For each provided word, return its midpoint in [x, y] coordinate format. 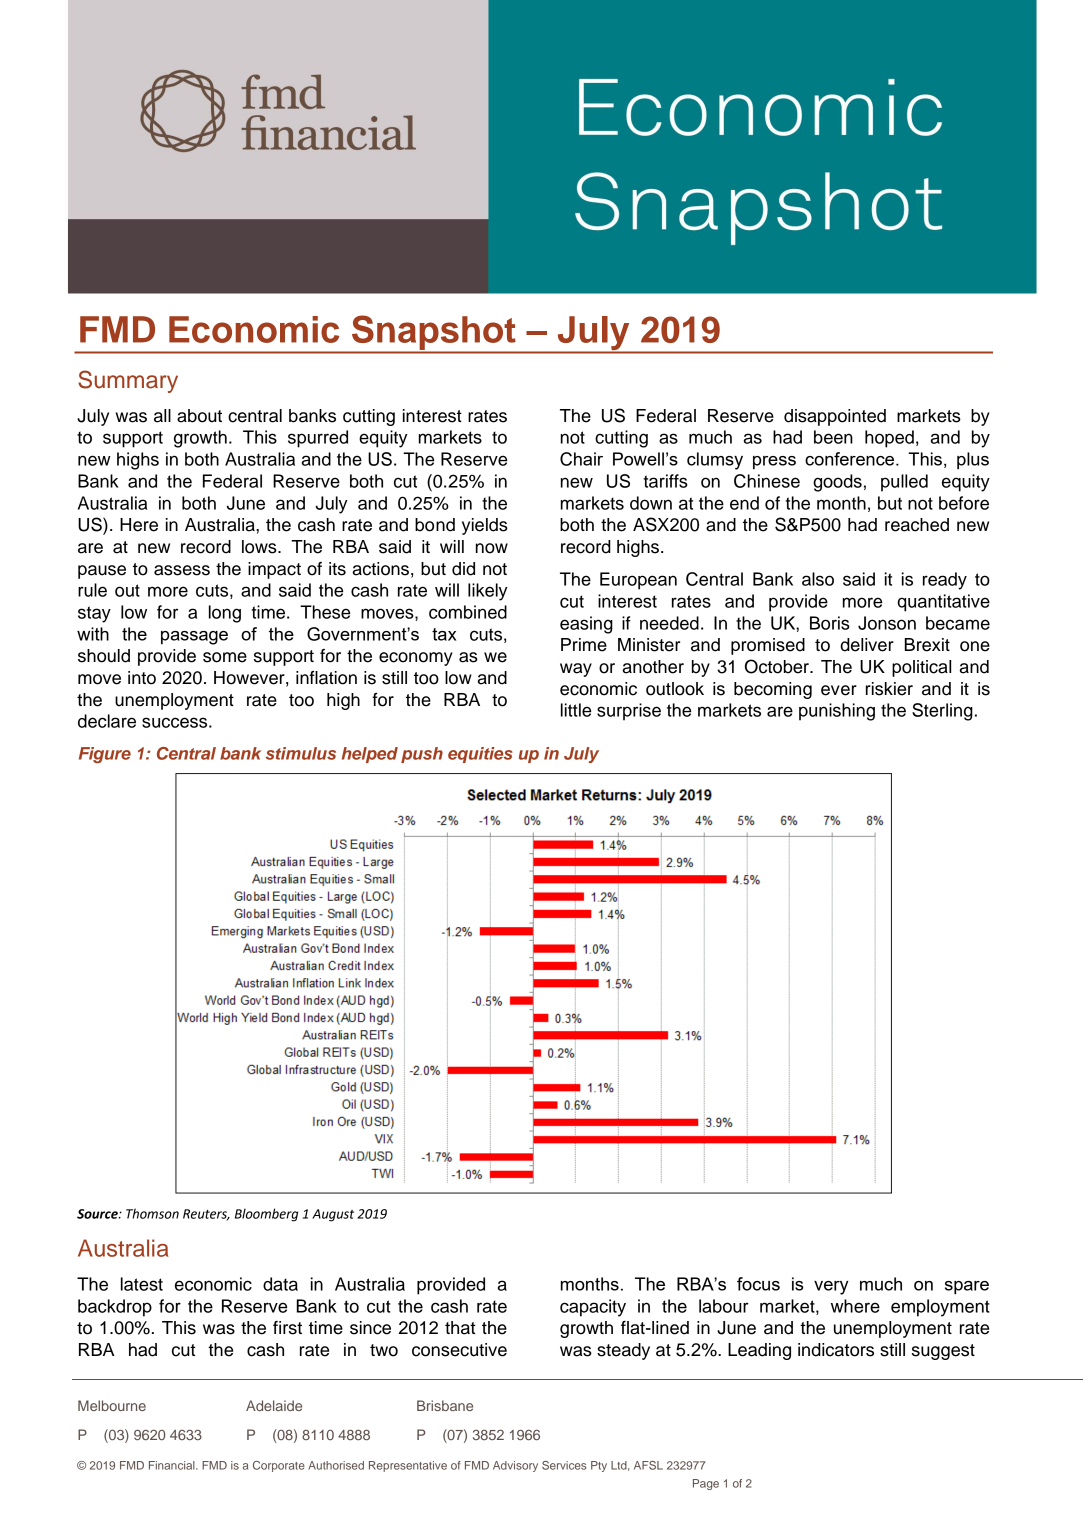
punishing [837, 712]
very [831, 1288]
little [576, 710]
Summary [128, 381]
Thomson [152, 1213]
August [333, 1215]
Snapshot [433, 333]
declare [107, 721]
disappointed [835, 417]
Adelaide [274, 1405]
